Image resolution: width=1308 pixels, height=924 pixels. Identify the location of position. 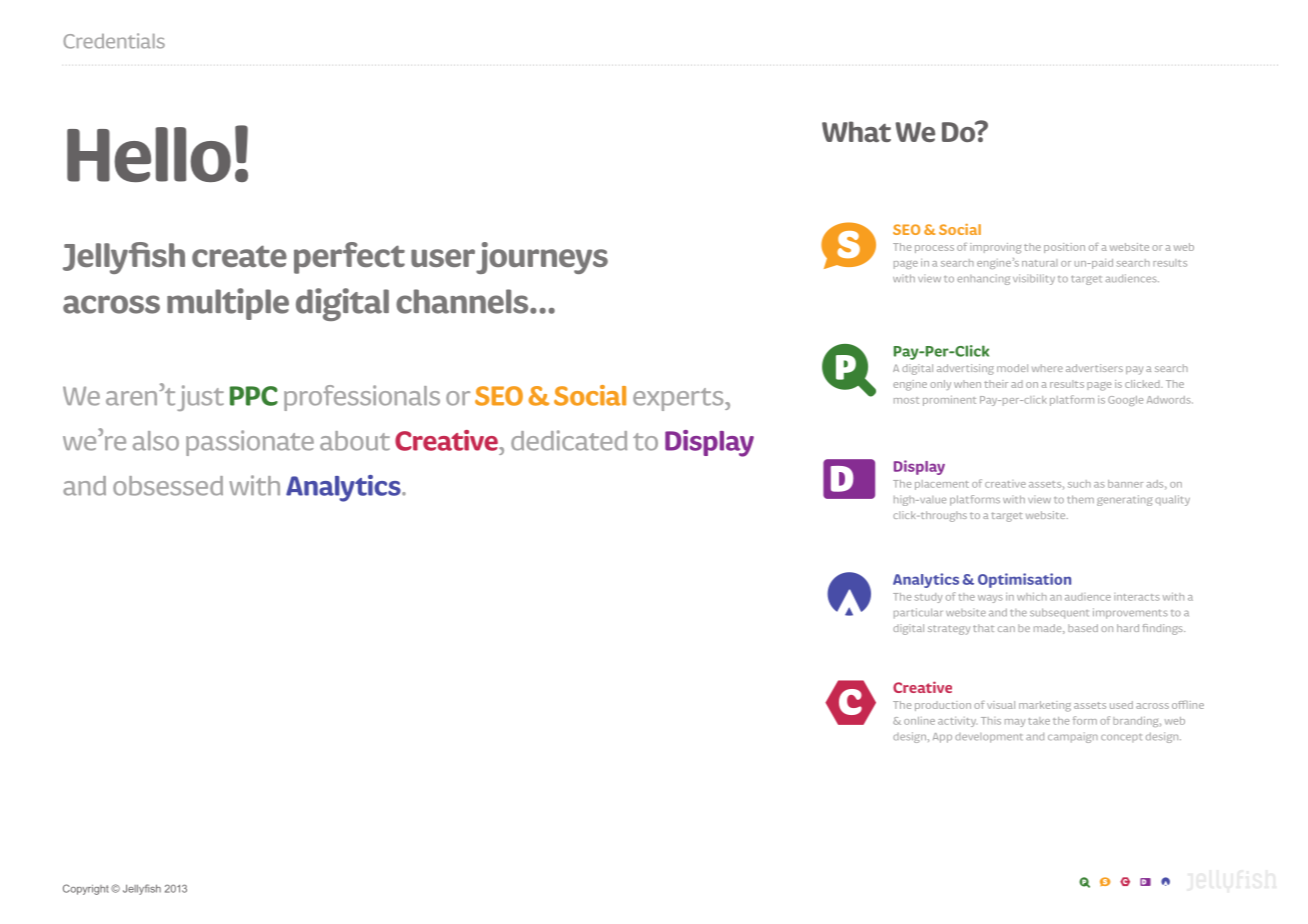
(1064, 248).
